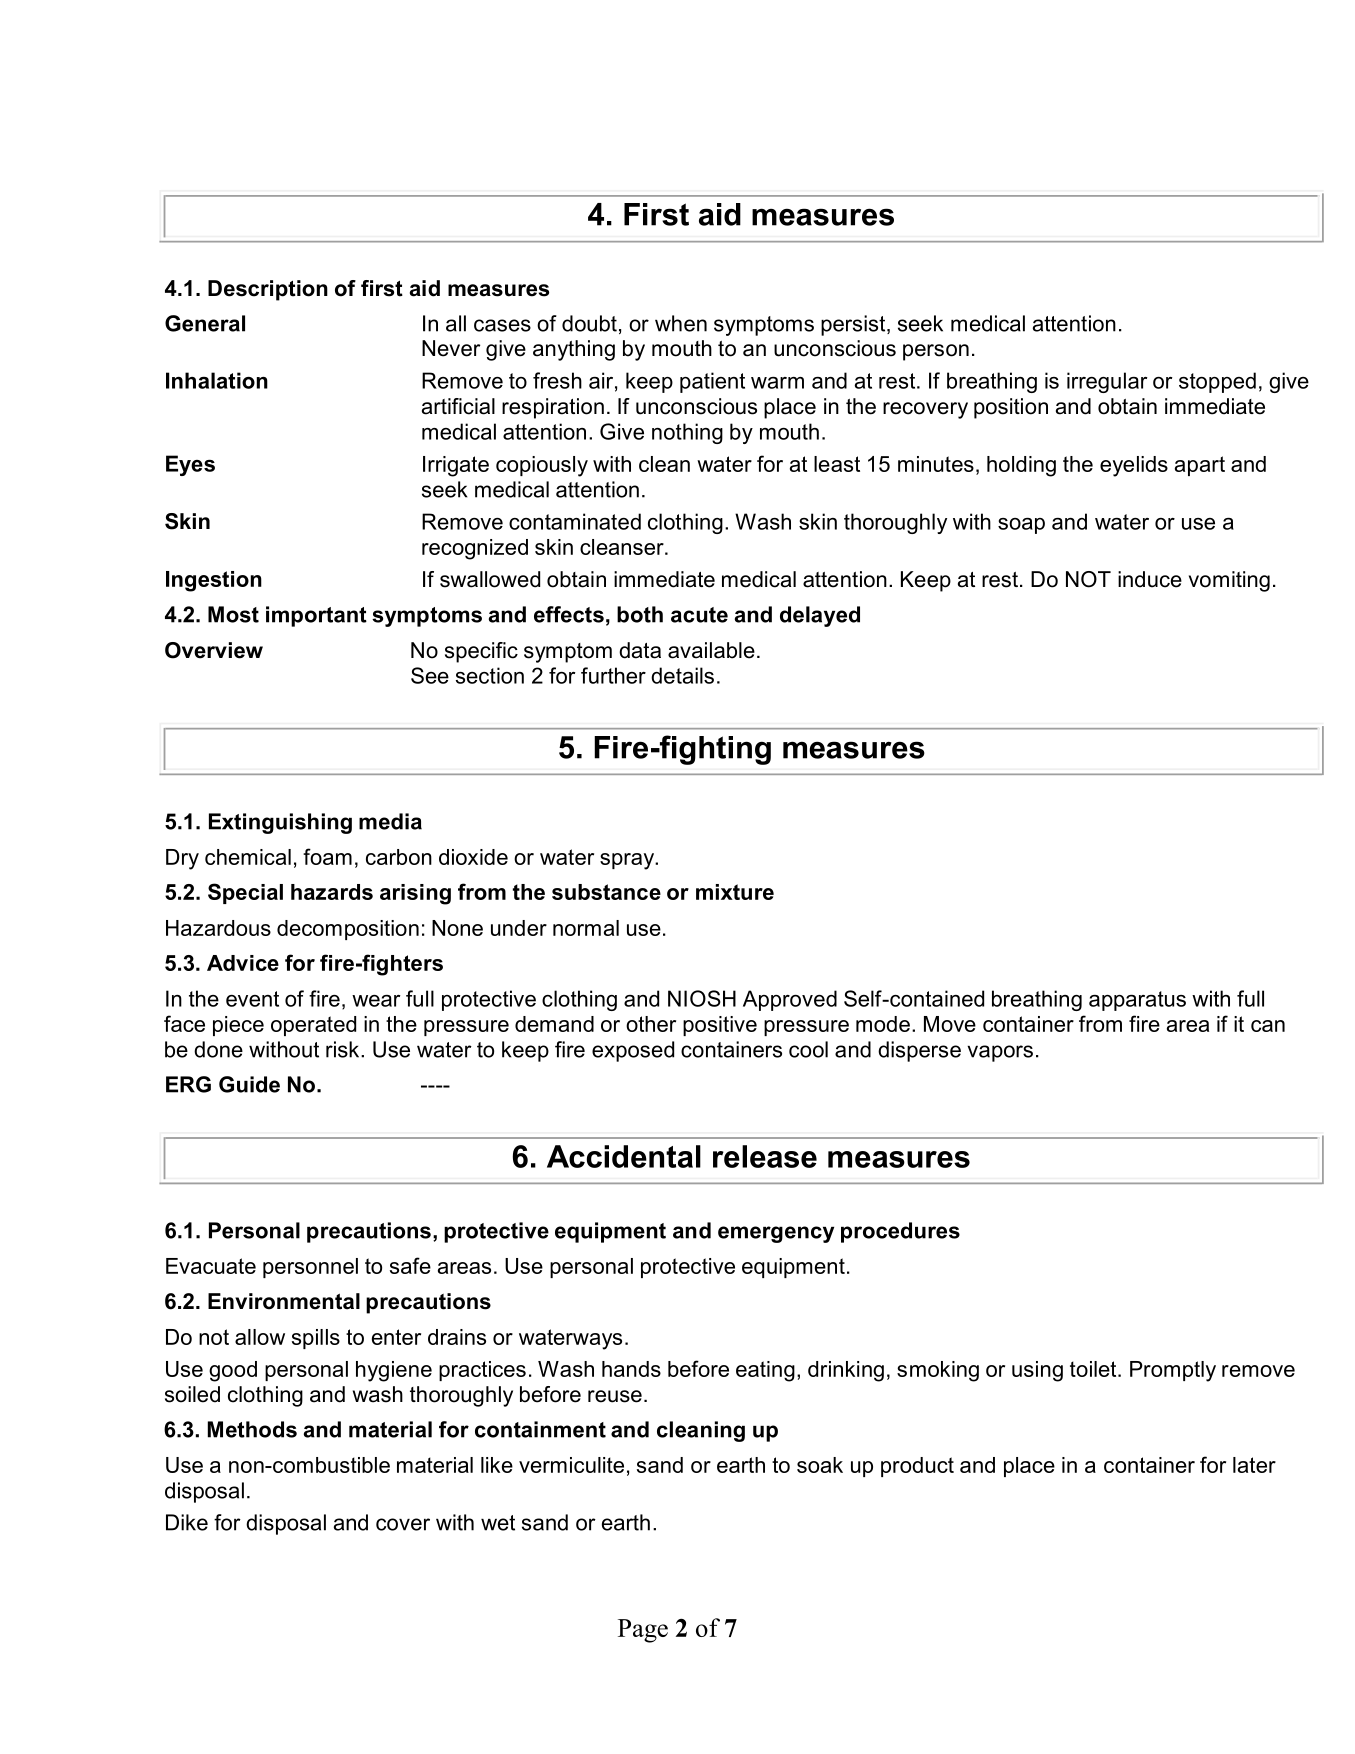  I want to click on Dike, so click(187, 1522).
